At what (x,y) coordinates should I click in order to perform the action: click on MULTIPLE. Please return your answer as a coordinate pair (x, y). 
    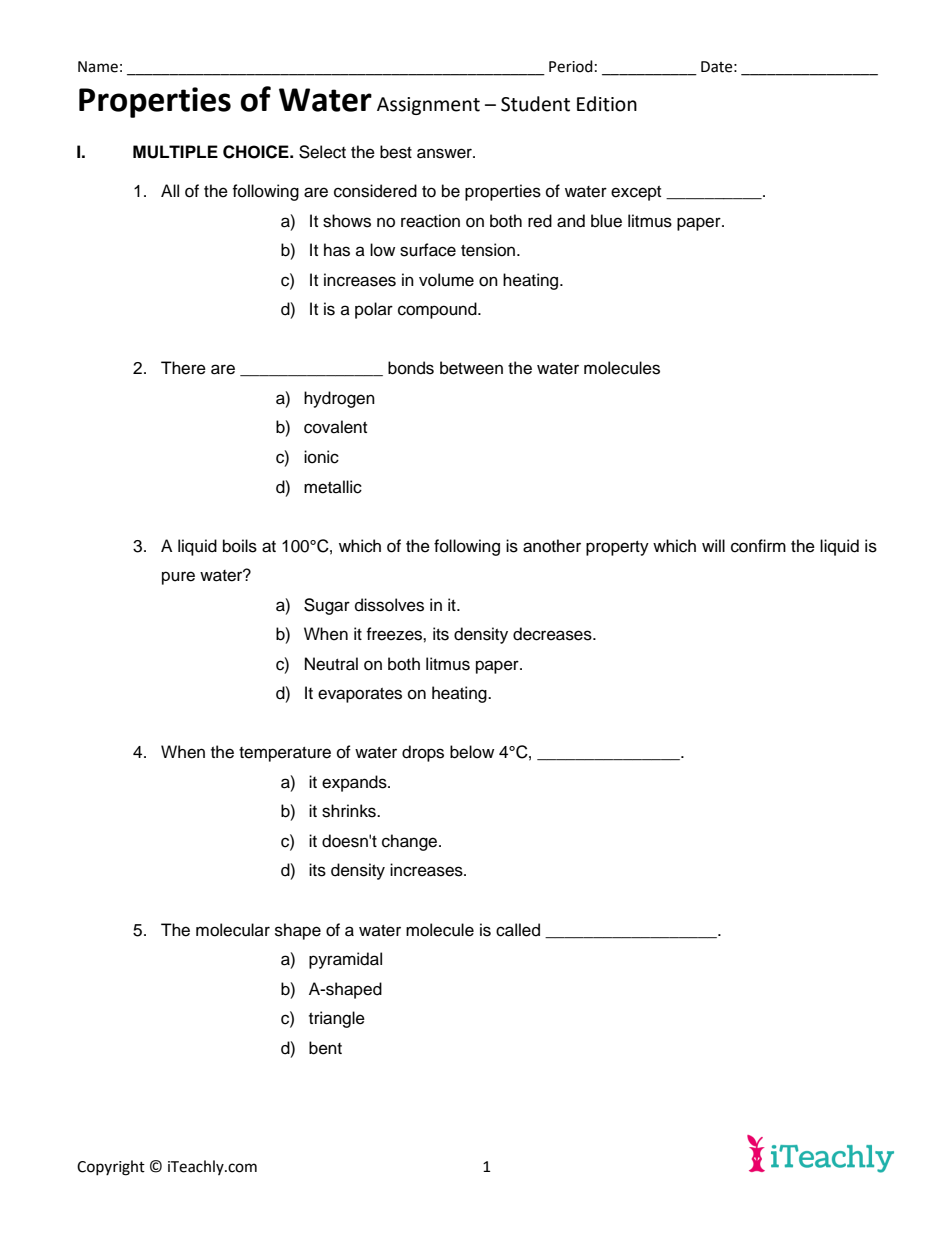
    Looking at the image, I should click on (175, 152).
